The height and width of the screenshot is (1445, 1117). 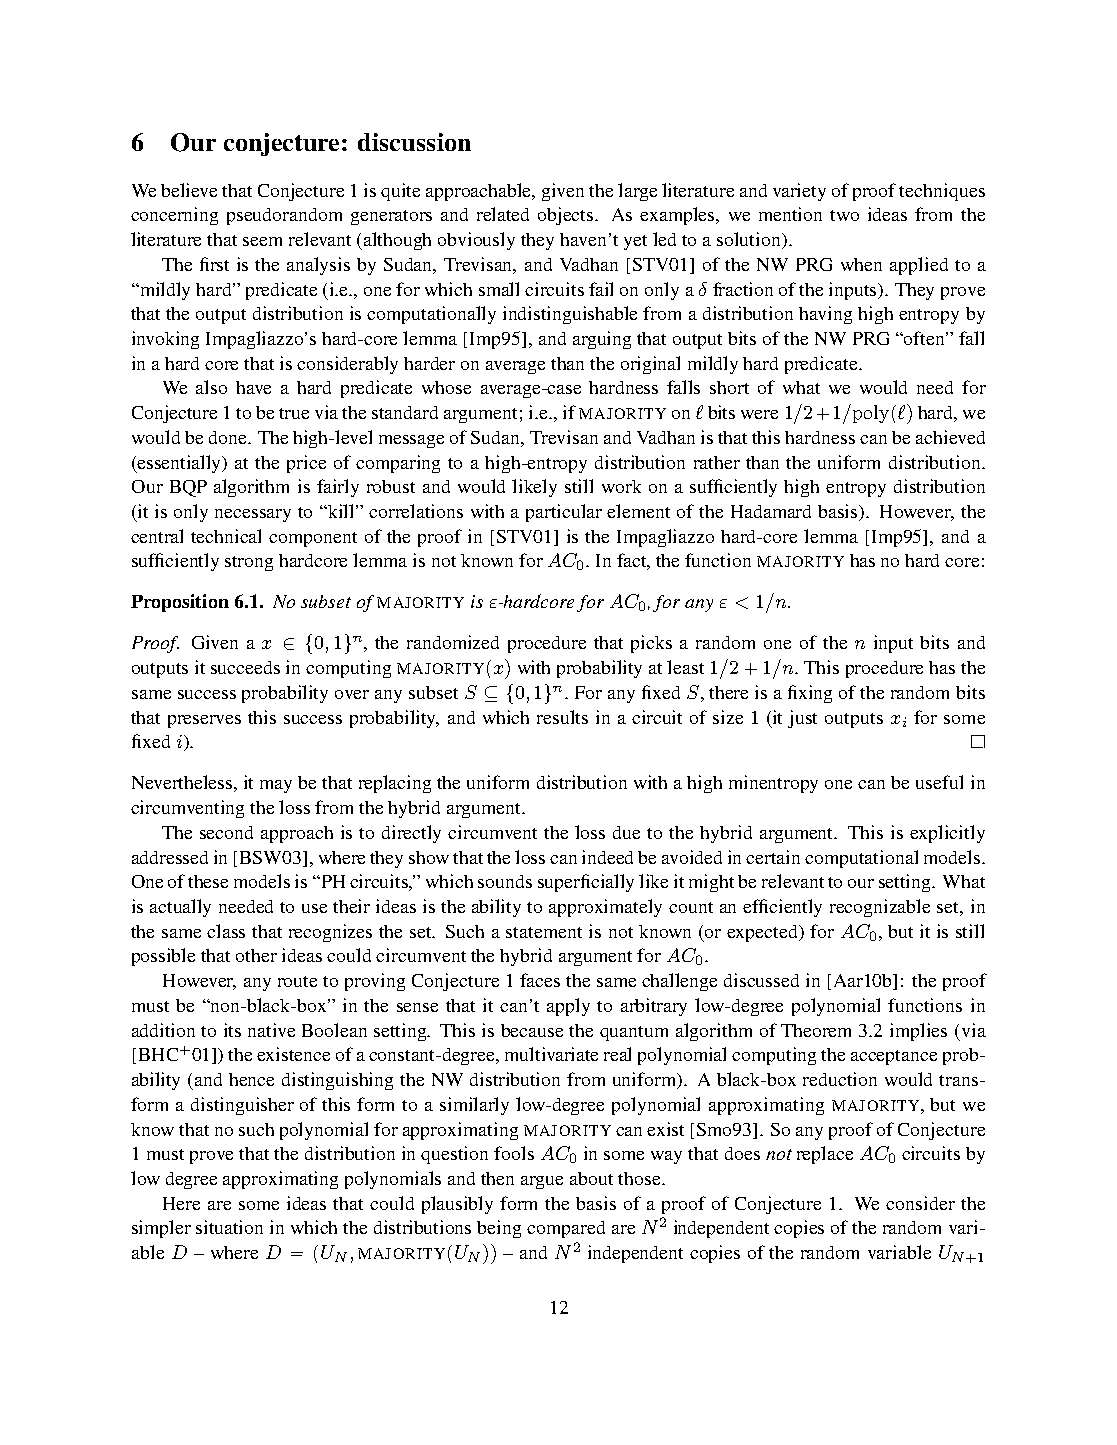 I want to click on believe, so click(x=189, y=190).
